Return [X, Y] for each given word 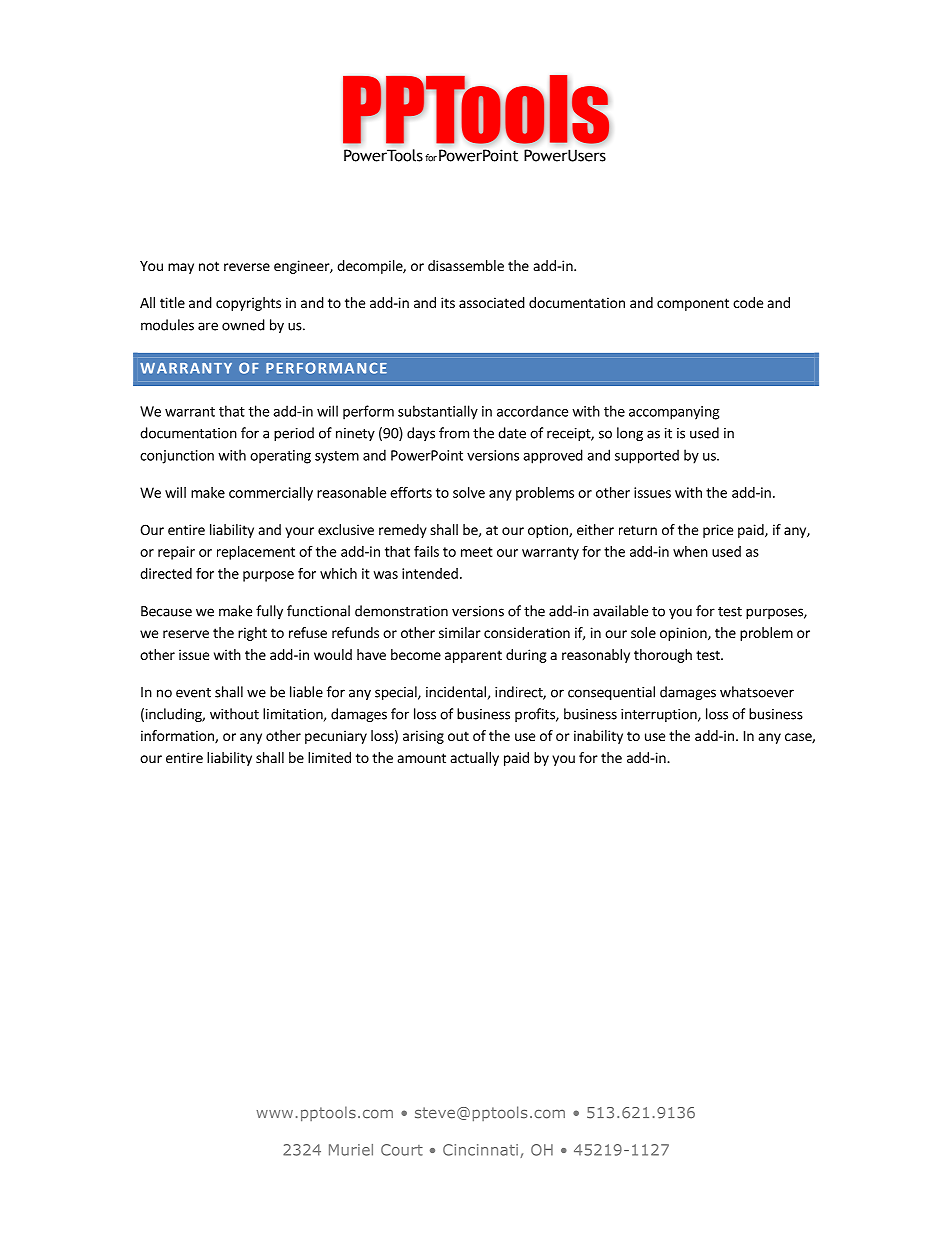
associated [492, 302]
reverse [247, 267]
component [693, 304]
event [193, 693]
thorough [663, 656]
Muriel [351, 1150]
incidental [456, 692]
